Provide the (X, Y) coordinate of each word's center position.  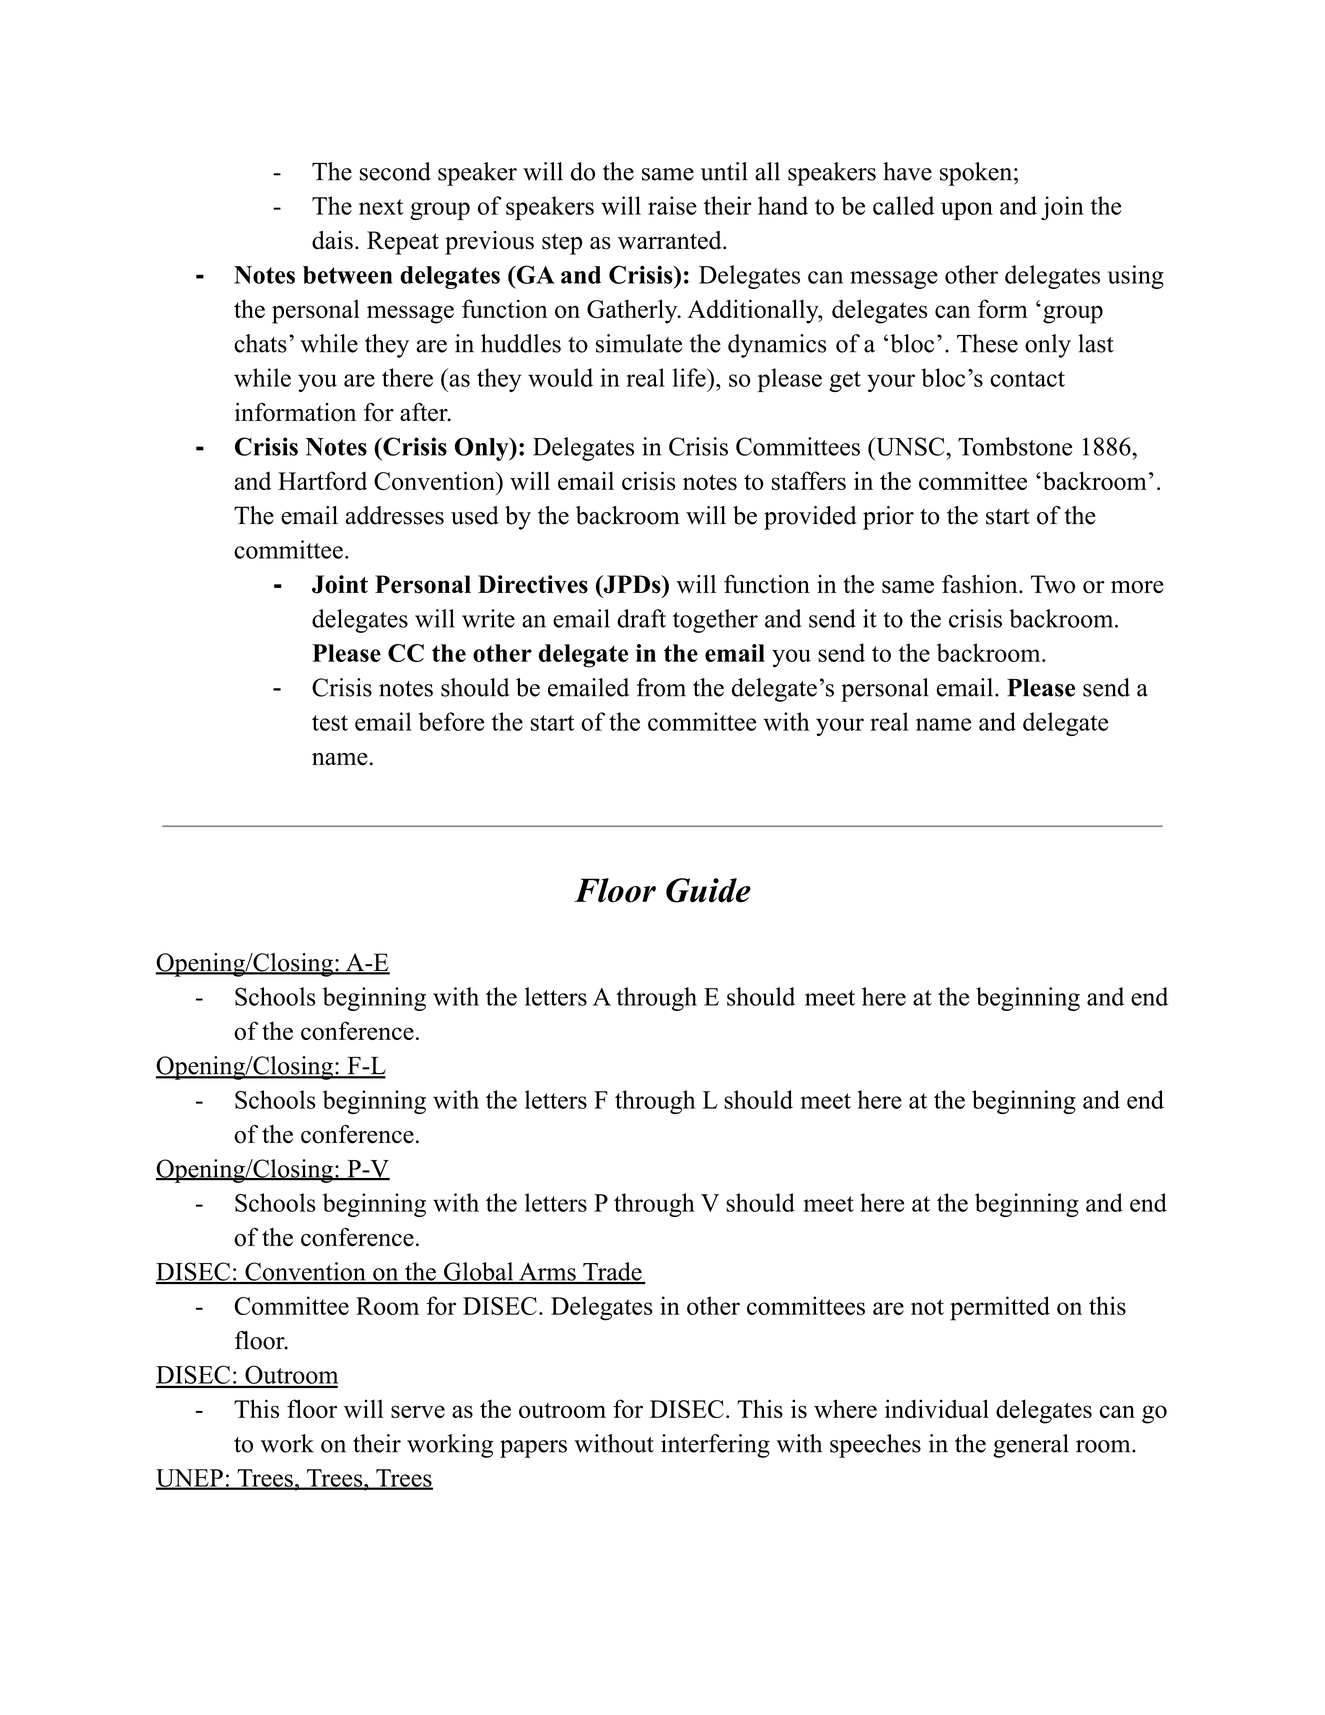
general (1031, 1446)
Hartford (322, 480)
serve (418, 1411)
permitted (1000, 1308)
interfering (715, 1446)
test (330, 723)
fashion (981, 584)
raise (672, 205)
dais (332, 240)
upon (967, 211)
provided (810, 518)
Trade (612, 1272)
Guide (708, 890)
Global (478, 1272)
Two (1053, 584)
